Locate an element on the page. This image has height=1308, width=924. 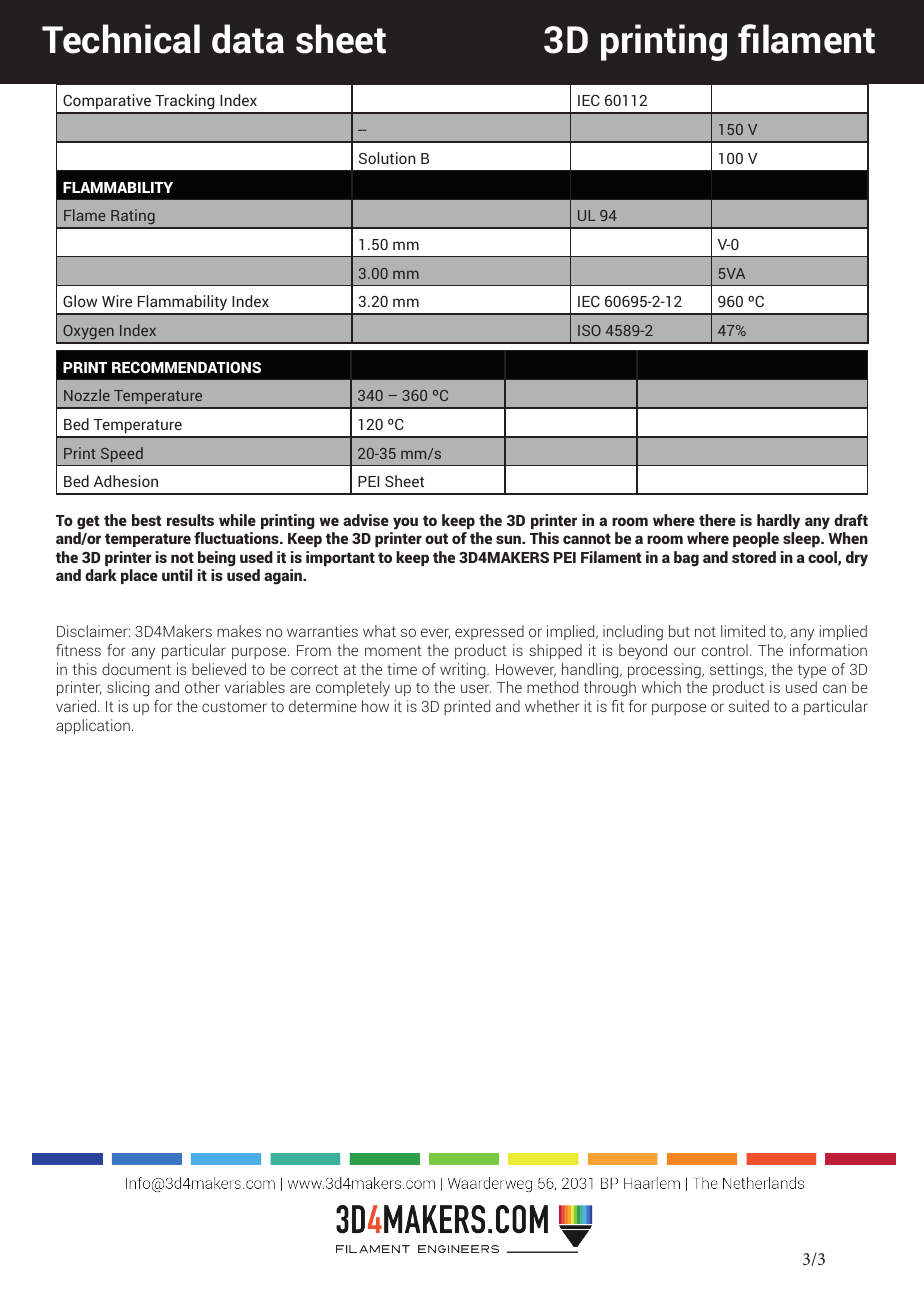
out is located at coordinates (436, 538).
